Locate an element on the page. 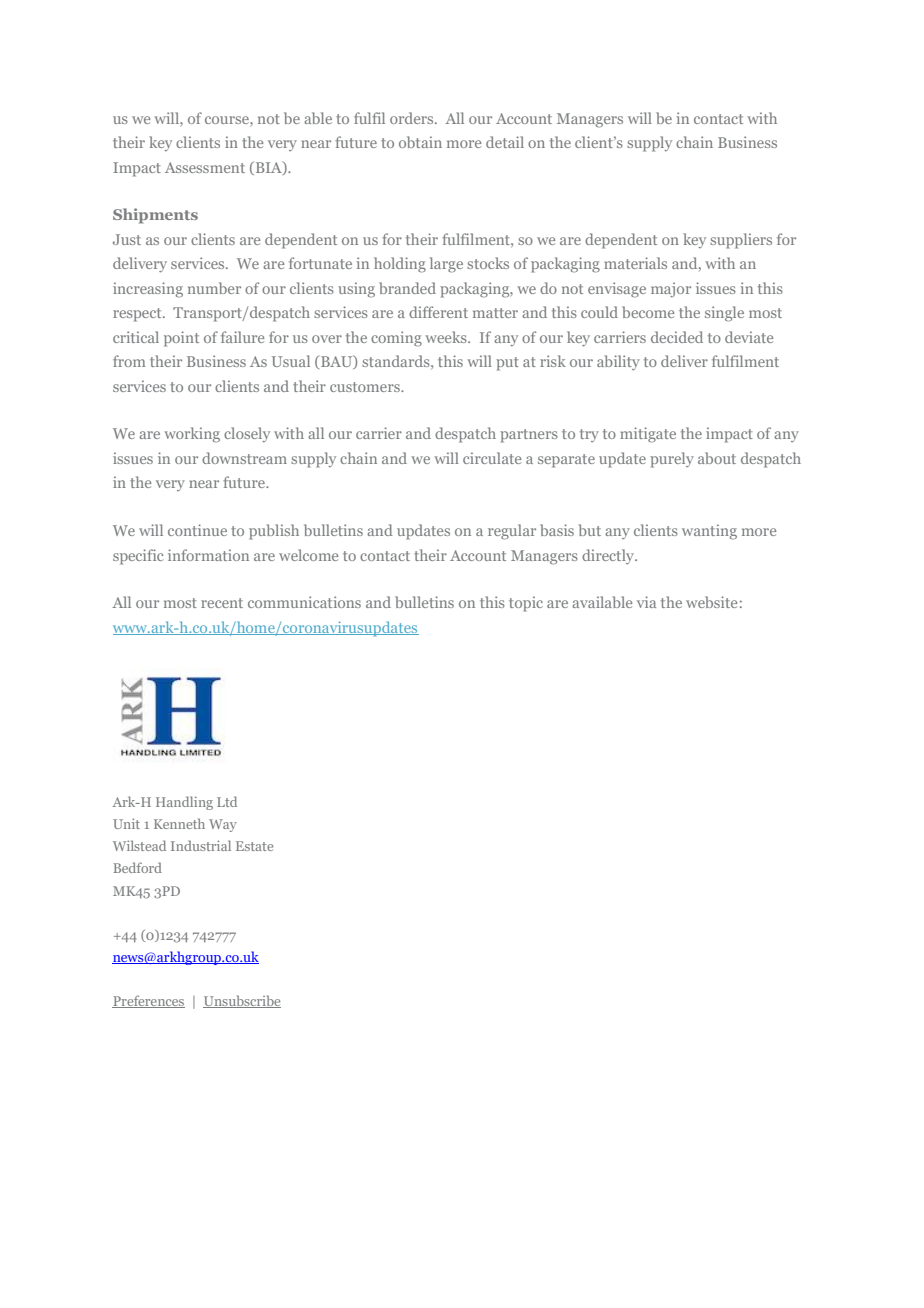 Image resolution: width=924 pixels, height=1308 pixels. obtain is located at coordinates (420, 142).
